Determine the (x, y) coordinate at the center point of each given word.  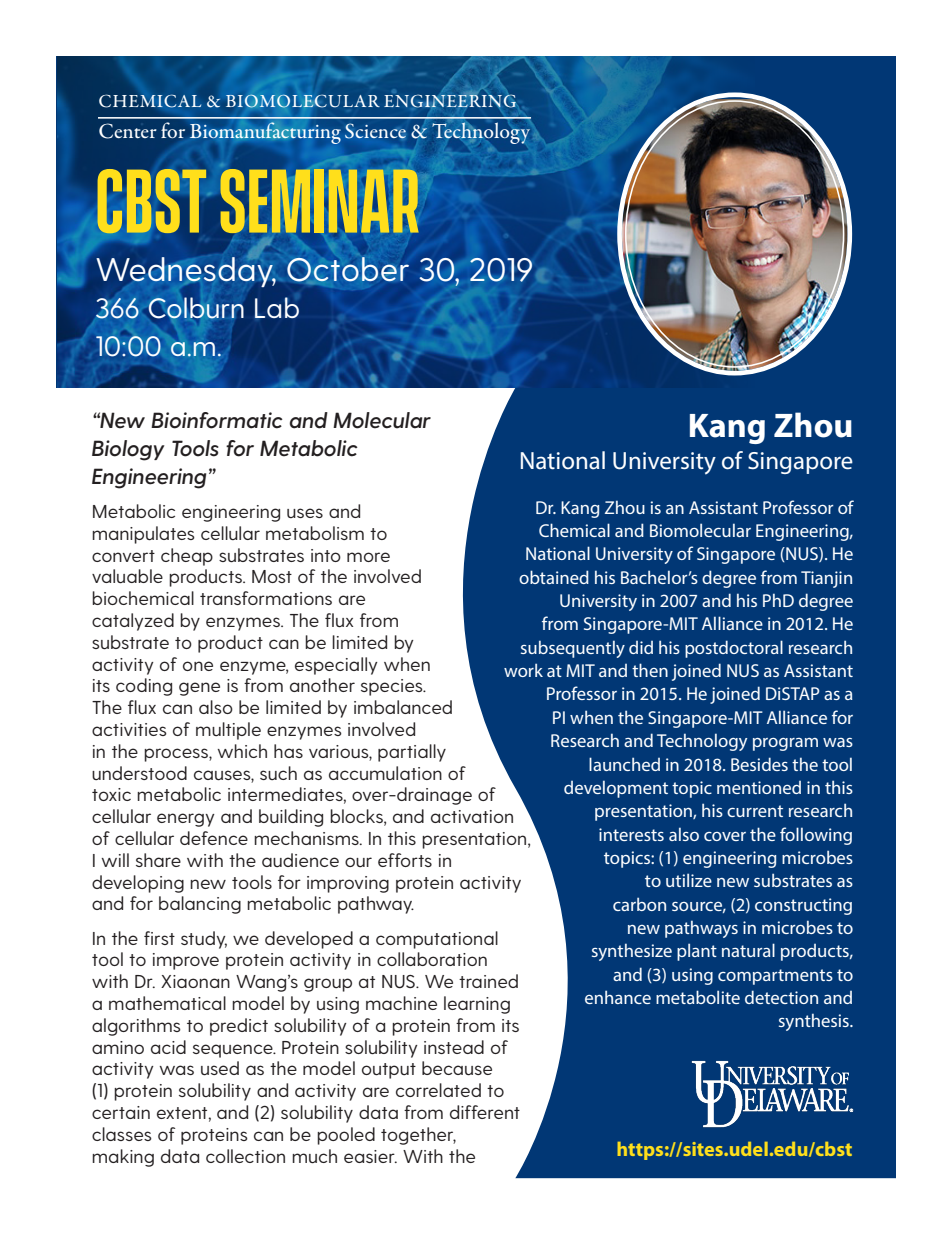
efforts (405, 860)
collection (245, 1156)
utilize (689, 880)
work (523, 670)
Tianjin (826, 579)
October (348, 269)
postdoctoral (734, 649)
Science (375, 131)
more (368, 557)
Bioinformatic (217, 420)
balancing (200, 905)
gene (199, 689)
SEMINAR (319, 201)
